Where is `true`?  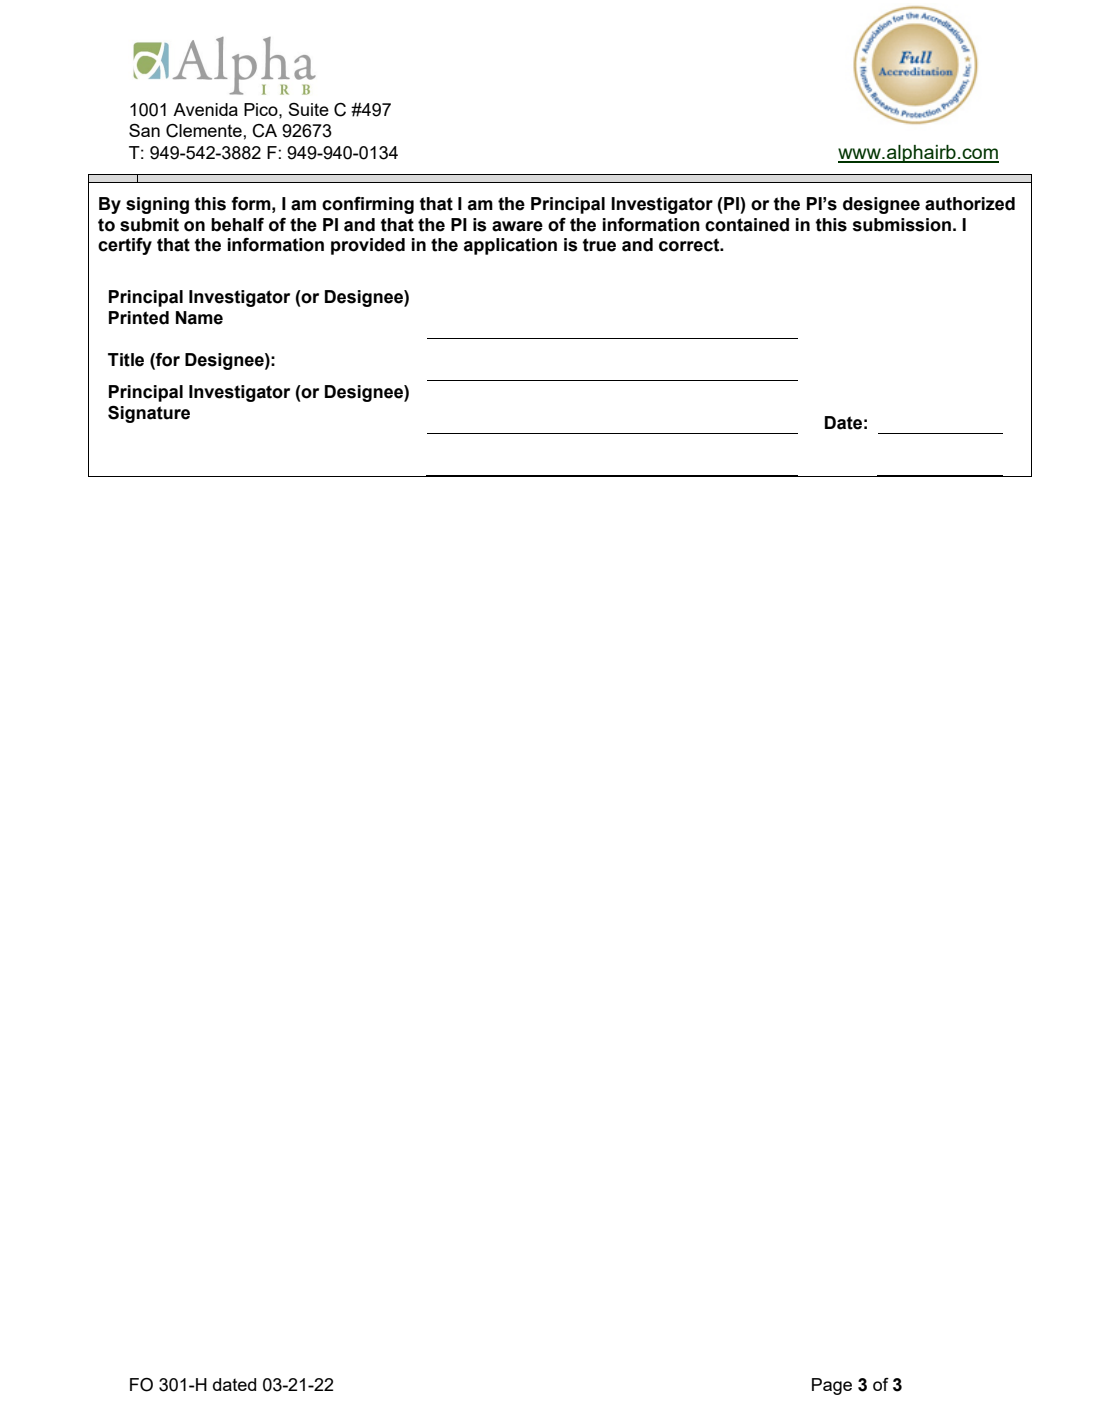 true is located at coordinates (599, 245).
